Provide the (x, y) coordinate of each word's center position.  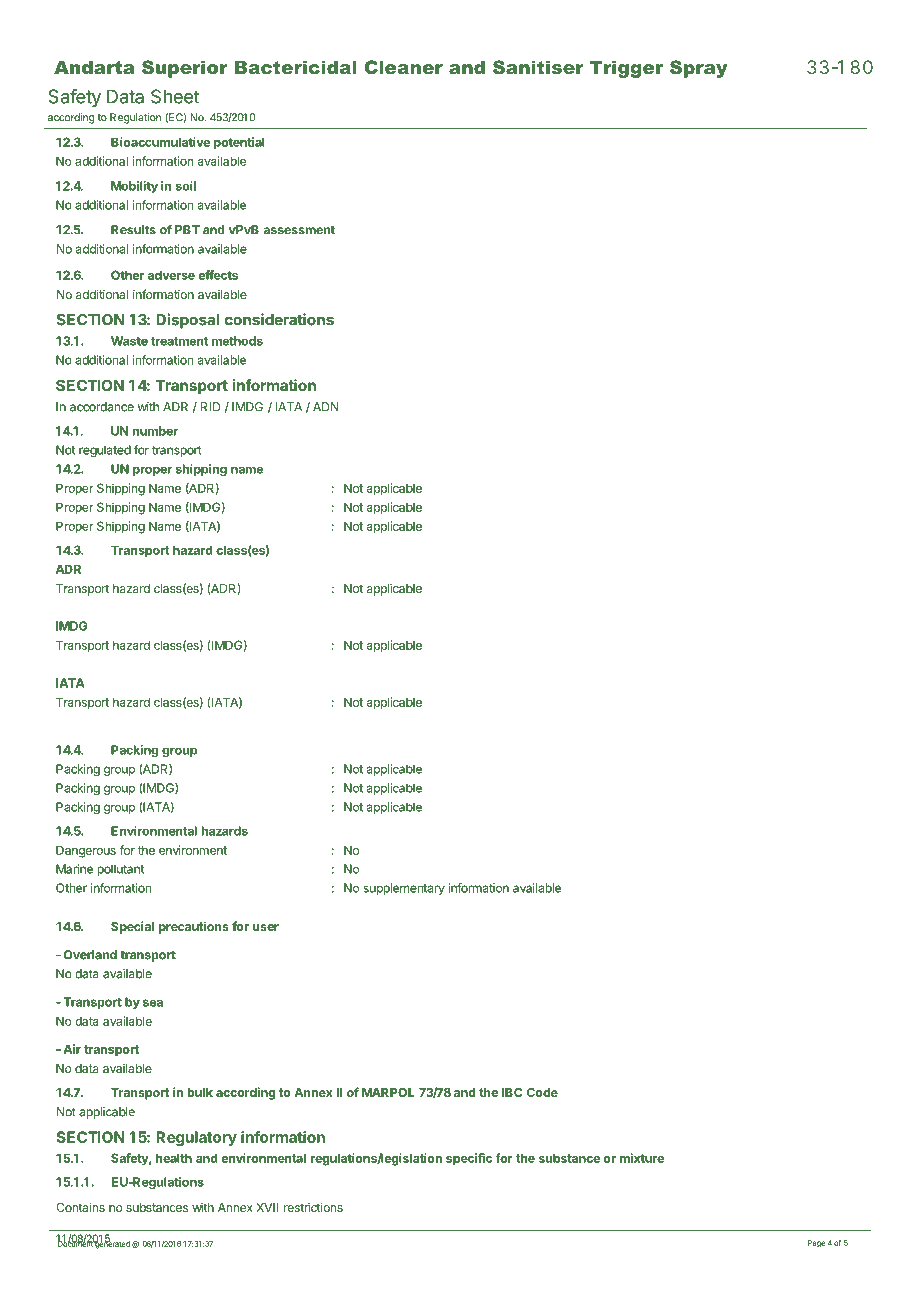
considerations (279, 319)
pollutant (120, 870)
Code (542, 1092)
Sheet (175, 96)
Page (816, 1244)
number (155, 431)
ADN (326, 407)
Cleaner (404, 67)
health (174, 1158)
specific (469, 1159)
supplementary (404, 889)
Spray (698, 69)
